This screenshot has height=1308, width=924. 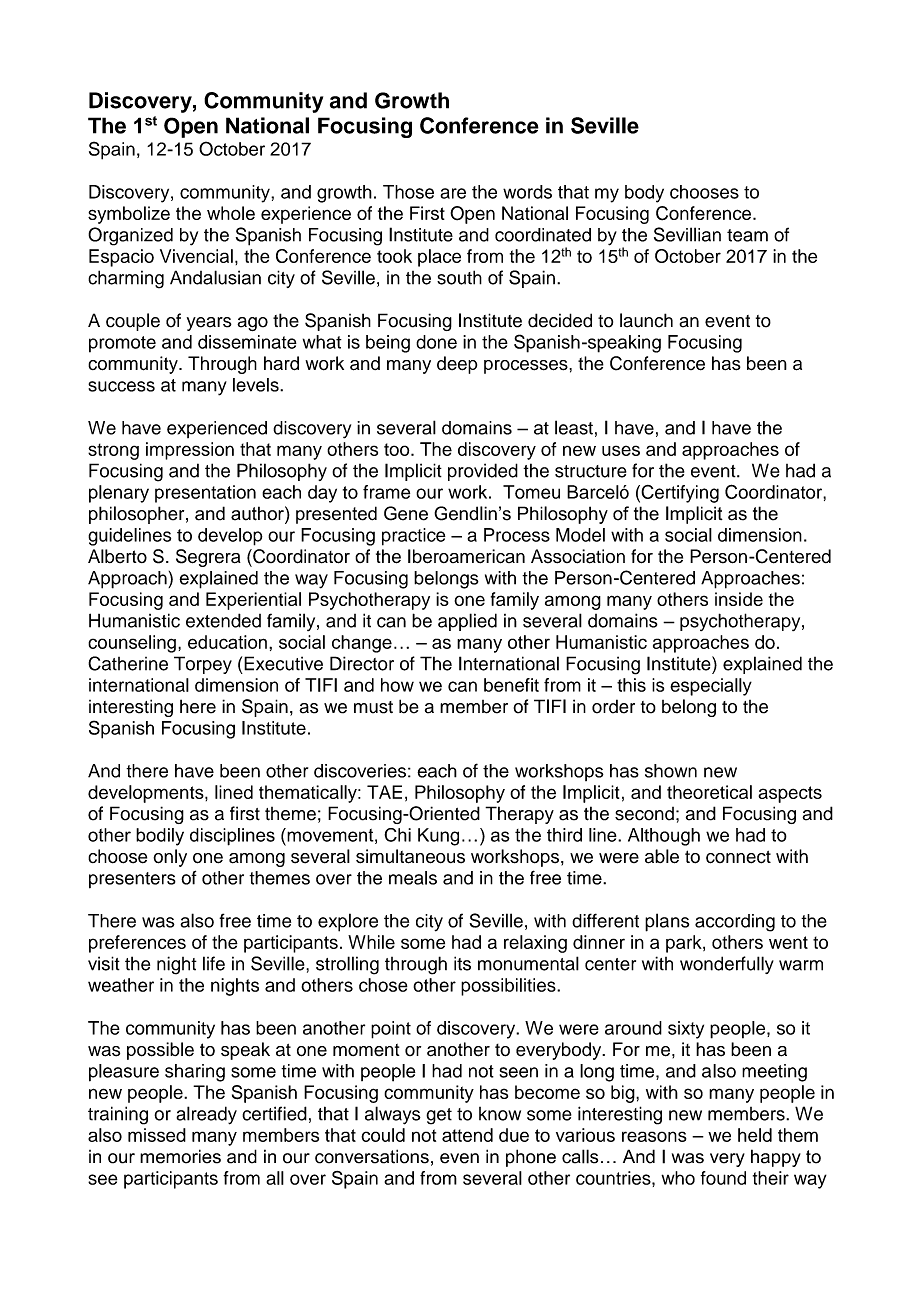 I want to click on bodily, so click(x=160, y=837).
